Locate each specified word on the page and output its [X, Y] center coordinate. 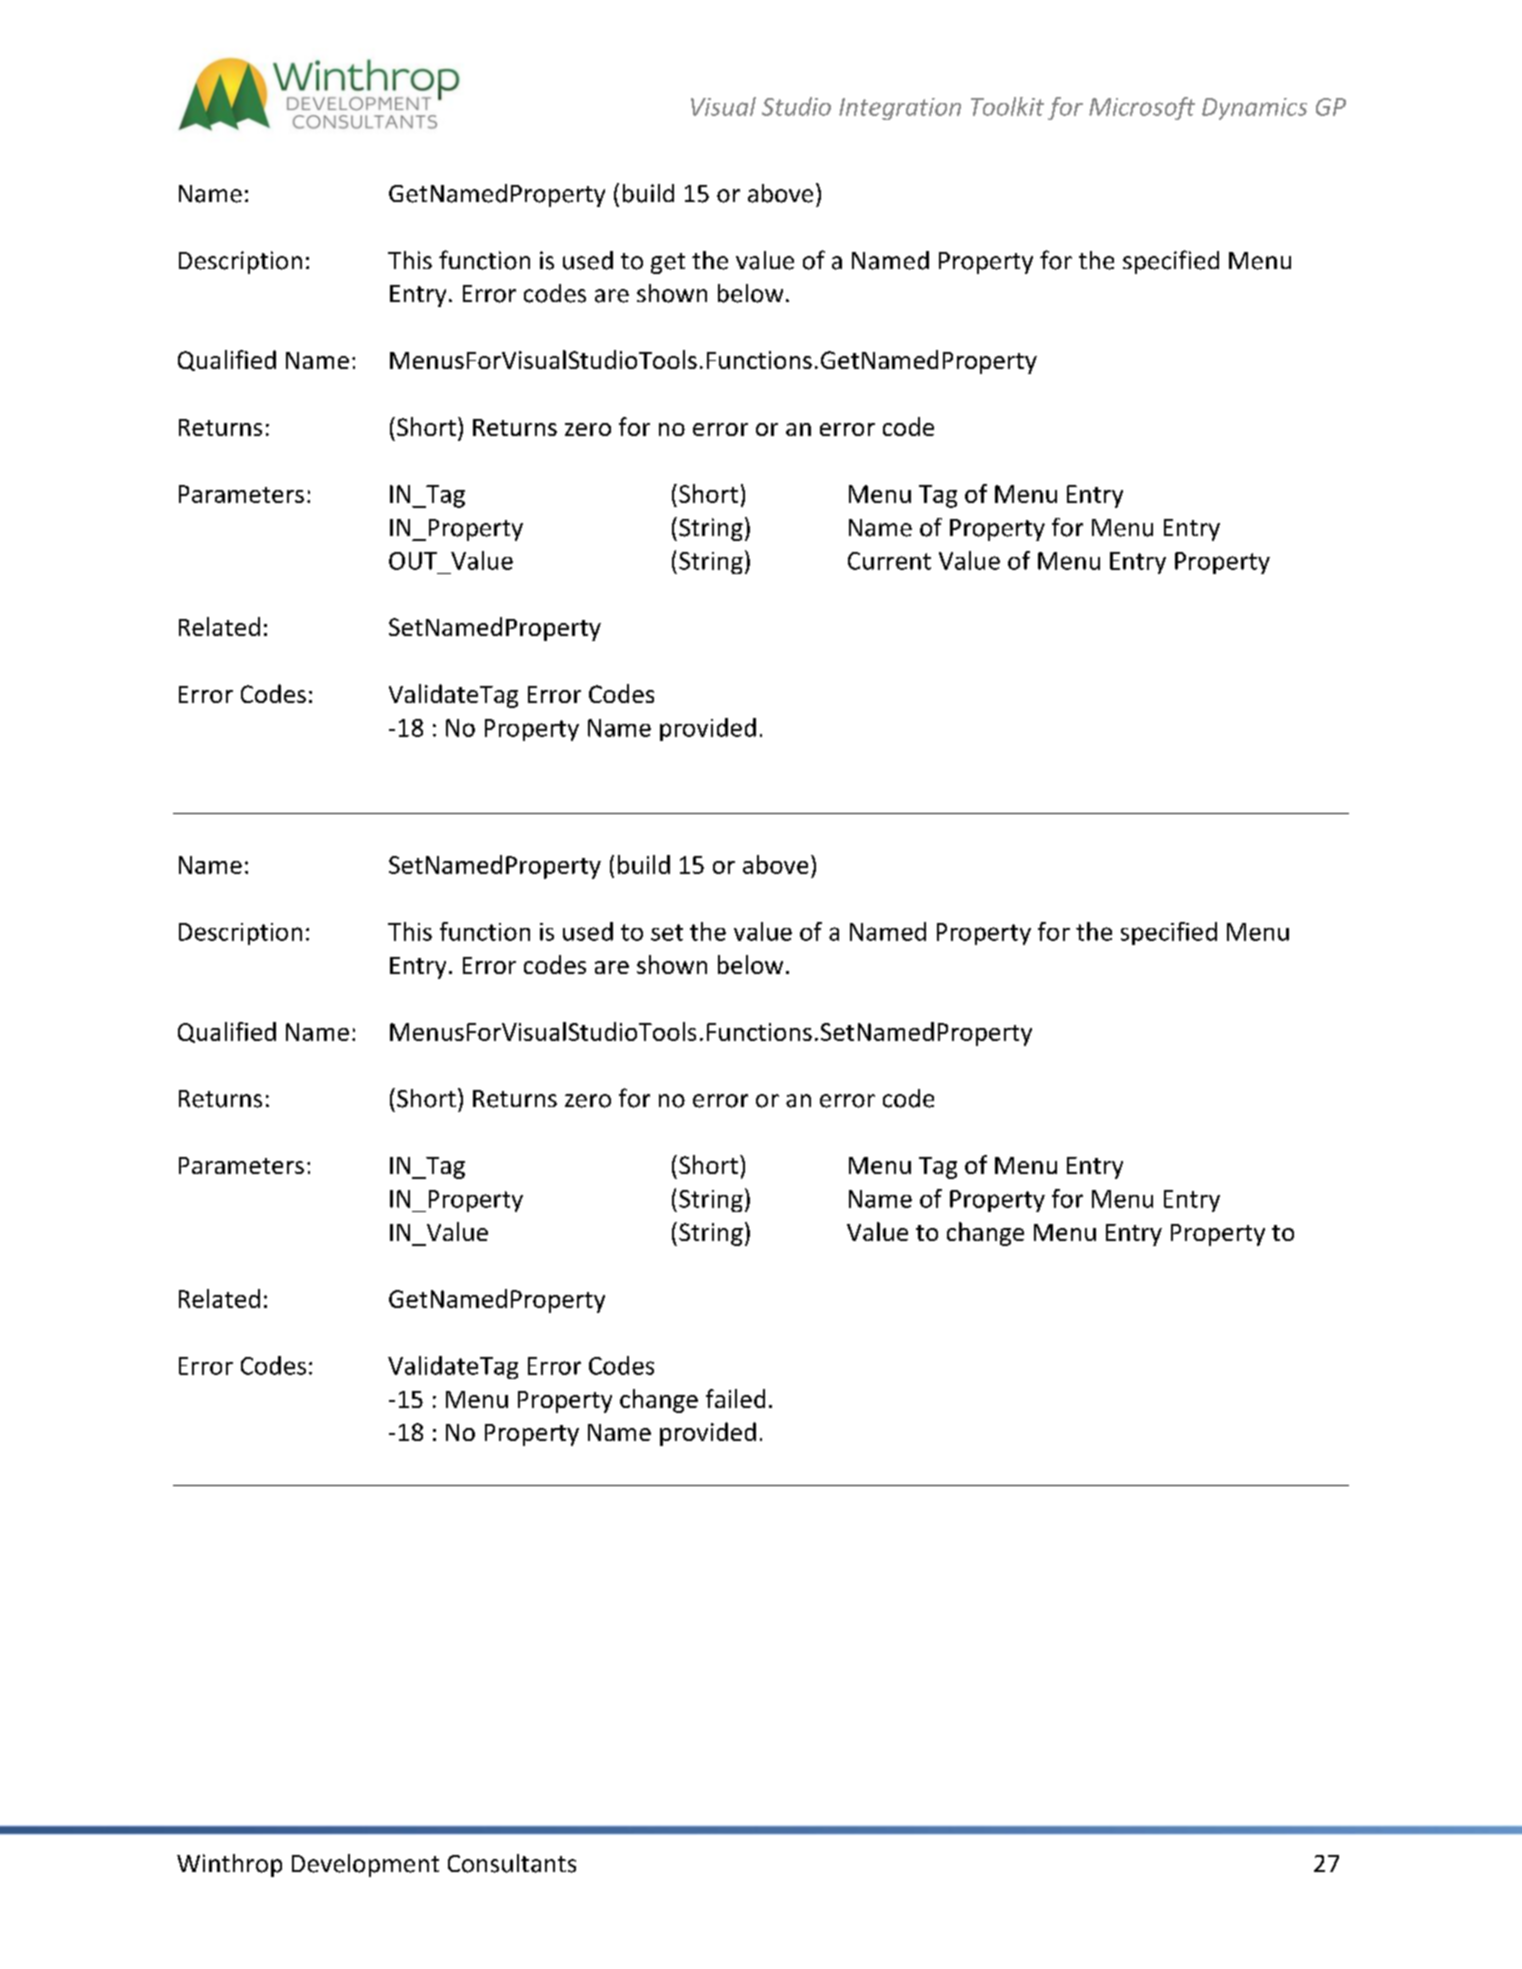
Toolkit [1007, 106]
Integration [900, 109]
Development [365, 1865]
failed [735, 1398]
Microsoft [1142, 108]
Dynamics [1254, 109]
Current [889, 561]
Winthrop [229, 1865]
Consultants [512, 1863]
